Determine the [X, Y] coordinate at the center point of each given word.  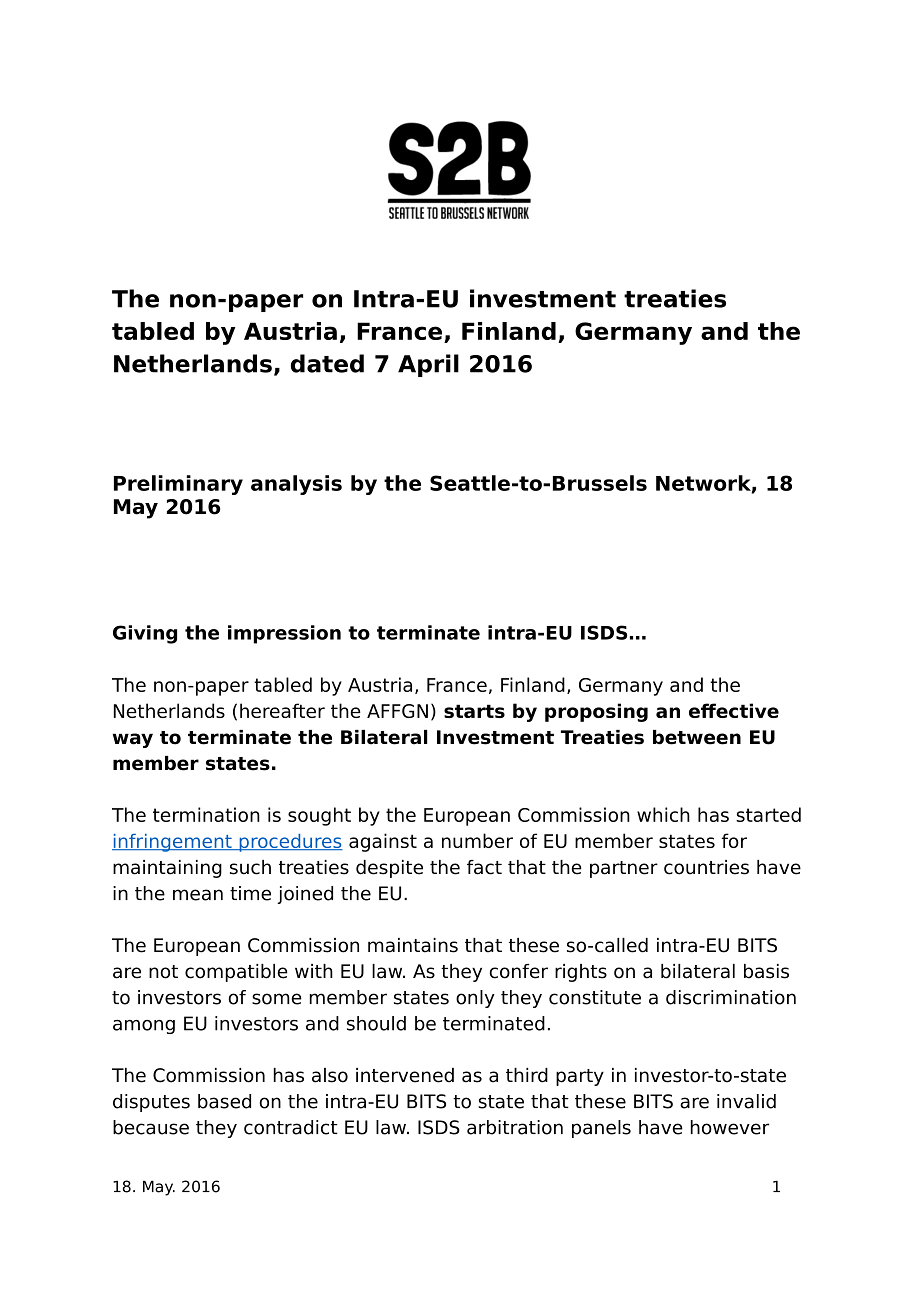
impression [284, 634]
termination [206, 814]
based [224, 1101]
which [663, 814]
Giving [145, 634]
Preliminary [178, 485]
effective [734, 710]
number [477, 840]
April [428, 365]
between [697, 737]
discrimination [731, 997]
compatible [236, 973]
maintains [413, 945]
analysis [296, 485]
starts [474, 711]
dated [327, 363]
